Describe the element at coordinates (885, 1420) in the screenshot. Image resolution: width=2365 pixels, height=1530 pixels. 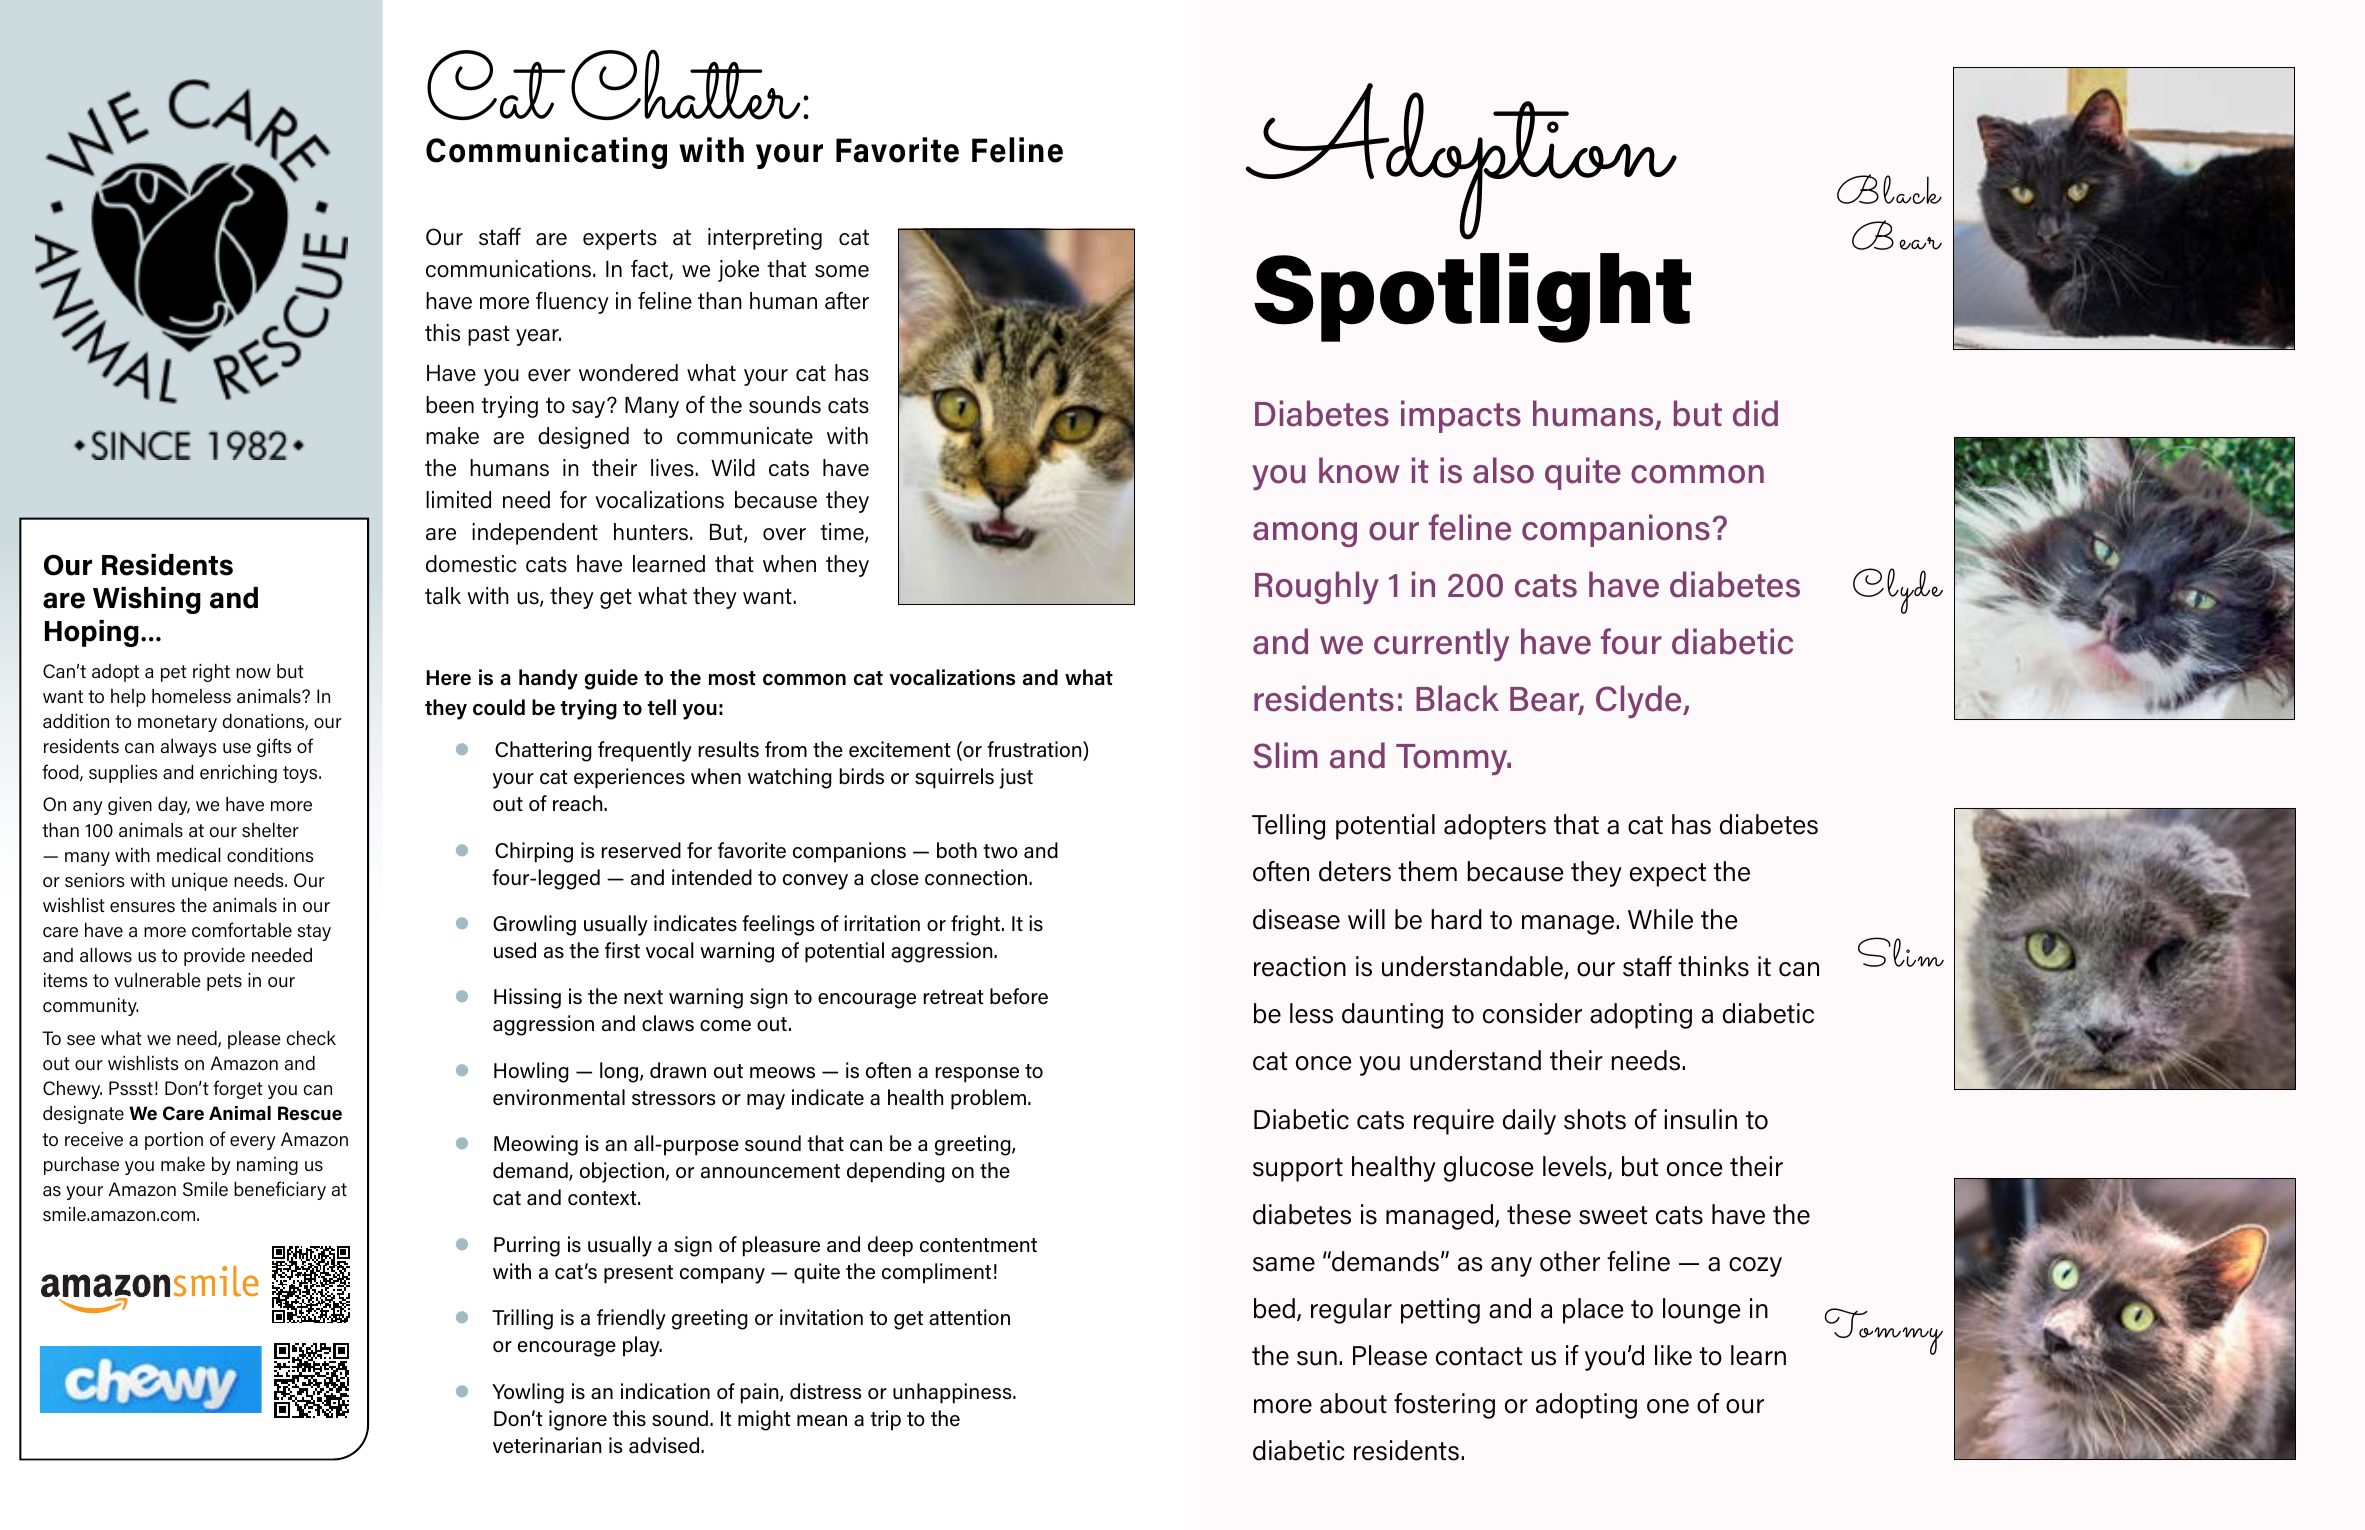
I see `trip` at that location.
